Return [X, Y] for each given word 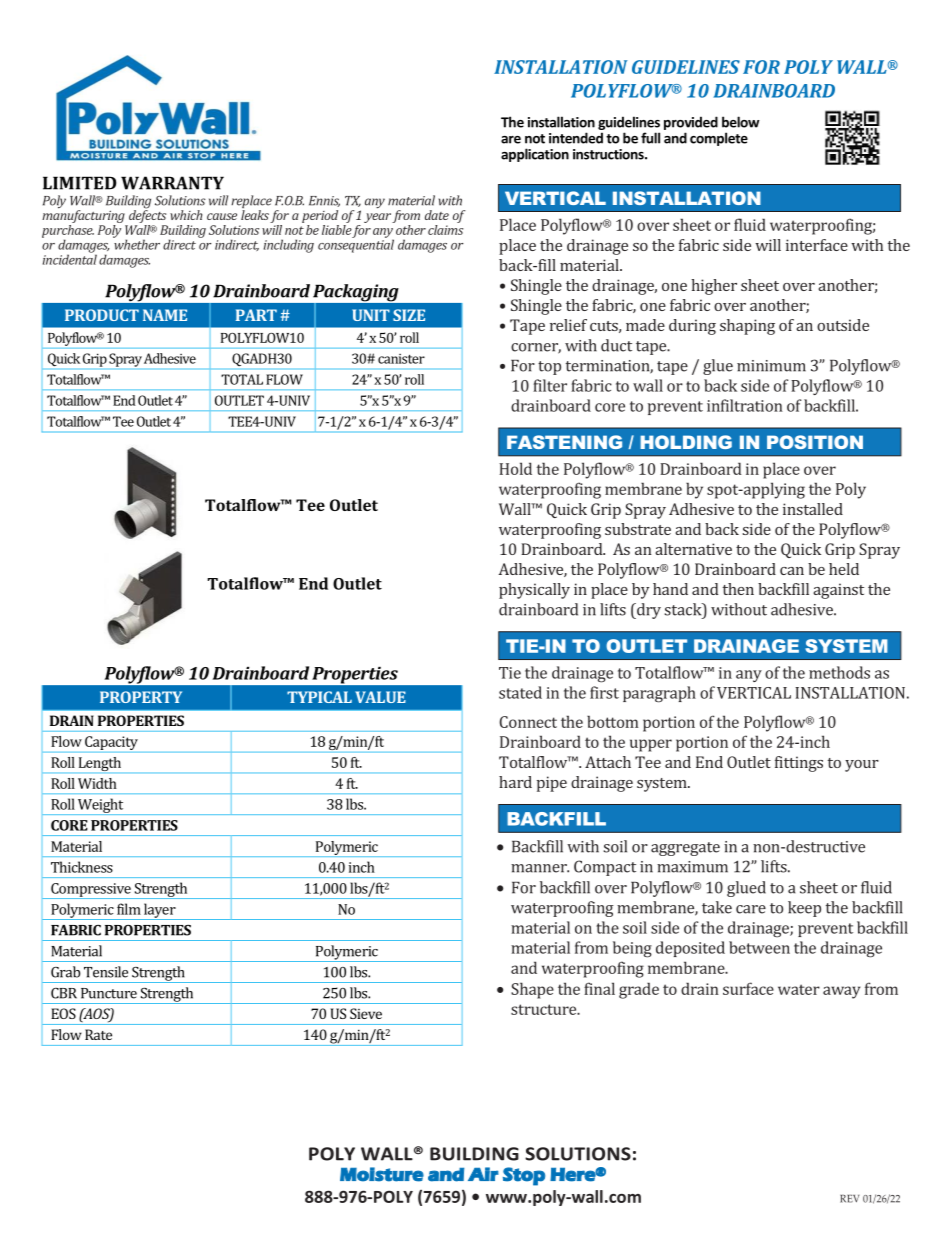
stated [520, 692]
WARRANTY [172, 183]
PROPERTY [141, 697]
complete [719, 139]
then [738, 589]
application [535, 155]
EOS [63, 1013]
